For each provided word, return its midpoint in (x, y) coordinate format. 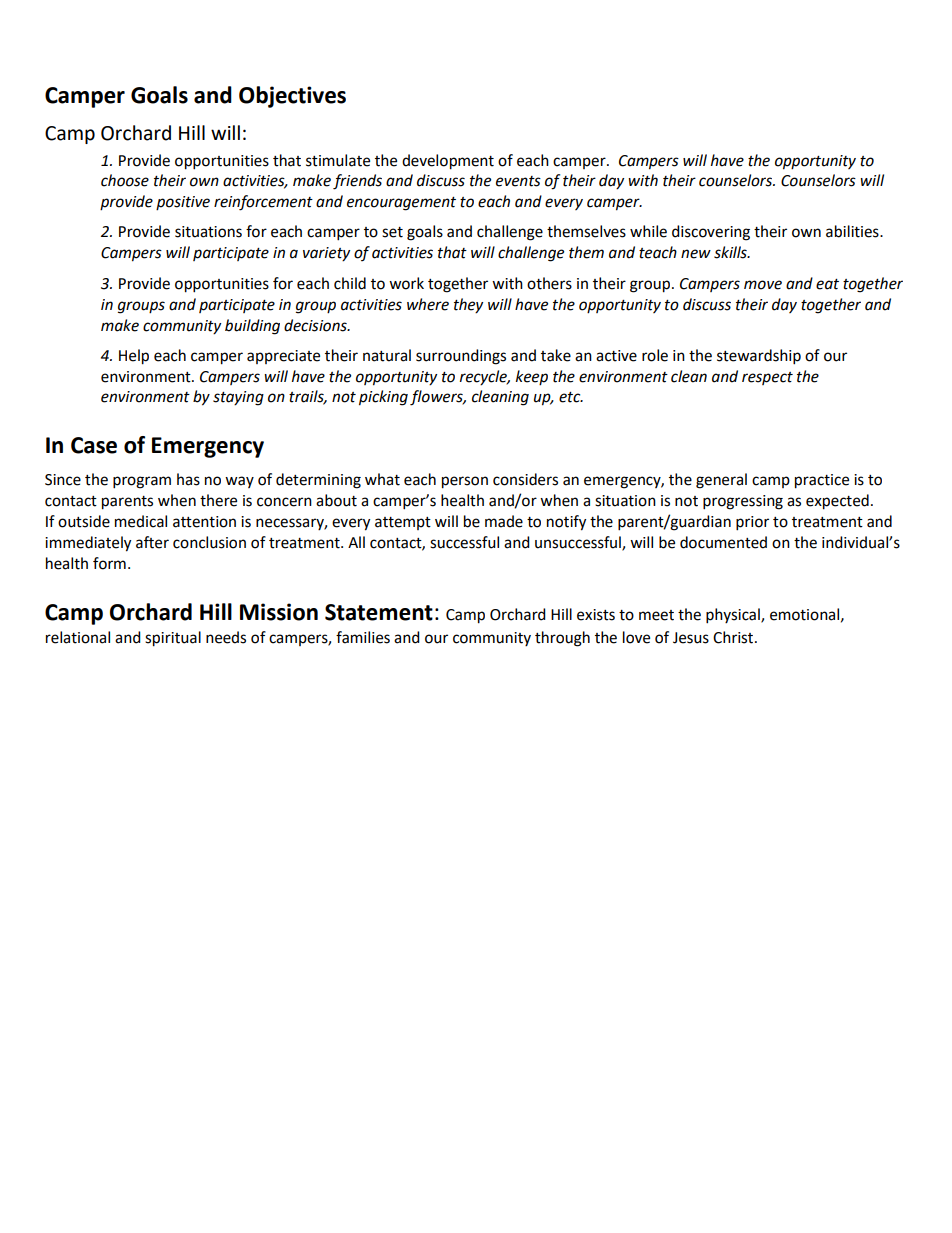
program (142, 482)
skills (731, 252)
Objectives (292, 97)
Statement (379, 612)
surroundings (461, 357)
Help (134, 357)
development (448, 162)
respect (767, 378)
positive (183, 203)
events (518, 181)
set (392, 232)
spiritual (173, 639)
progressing (743, 502)
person (465, 482)
